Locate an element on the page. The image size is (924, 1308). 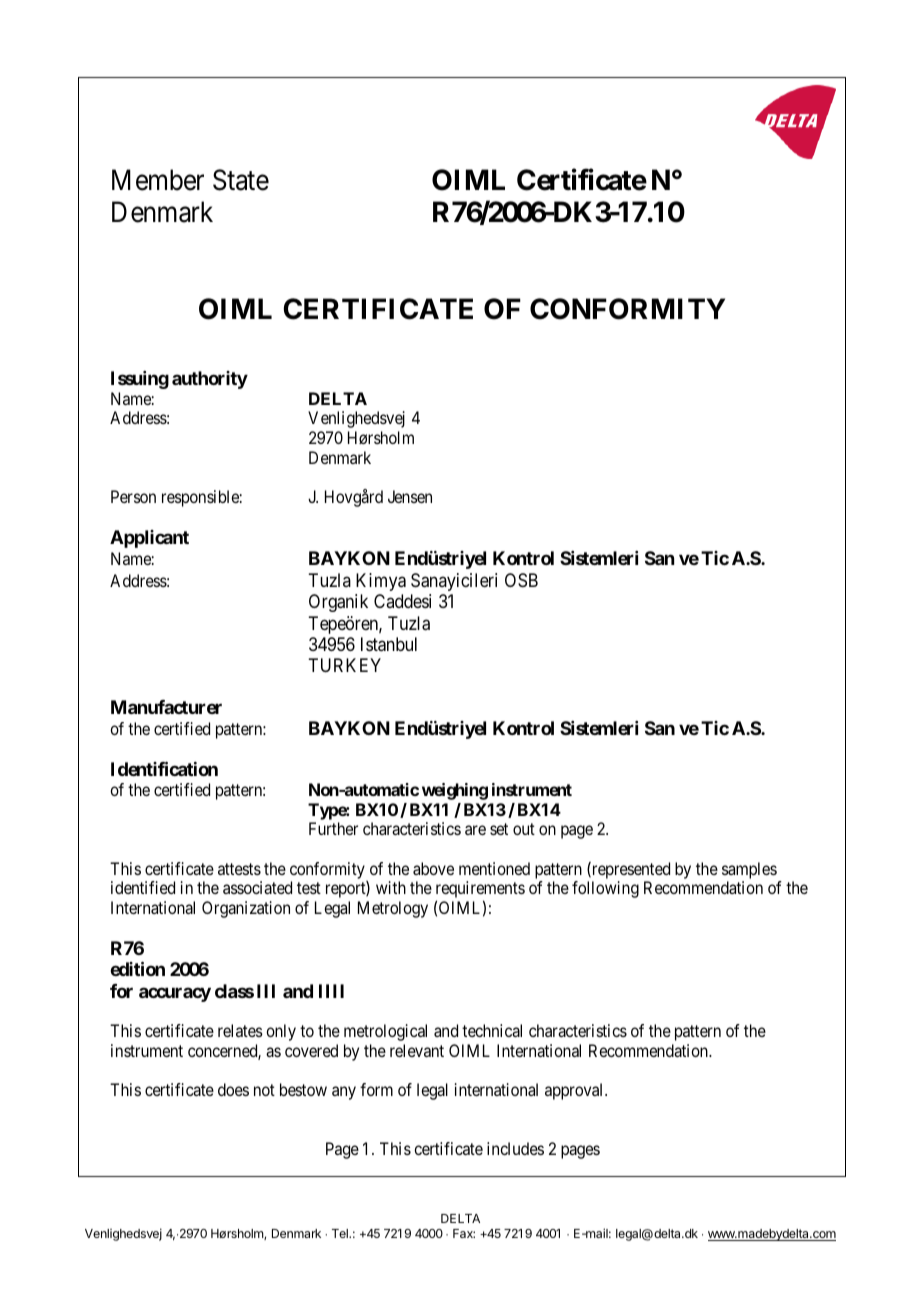
OSB is located at coordinates (521, 580).
